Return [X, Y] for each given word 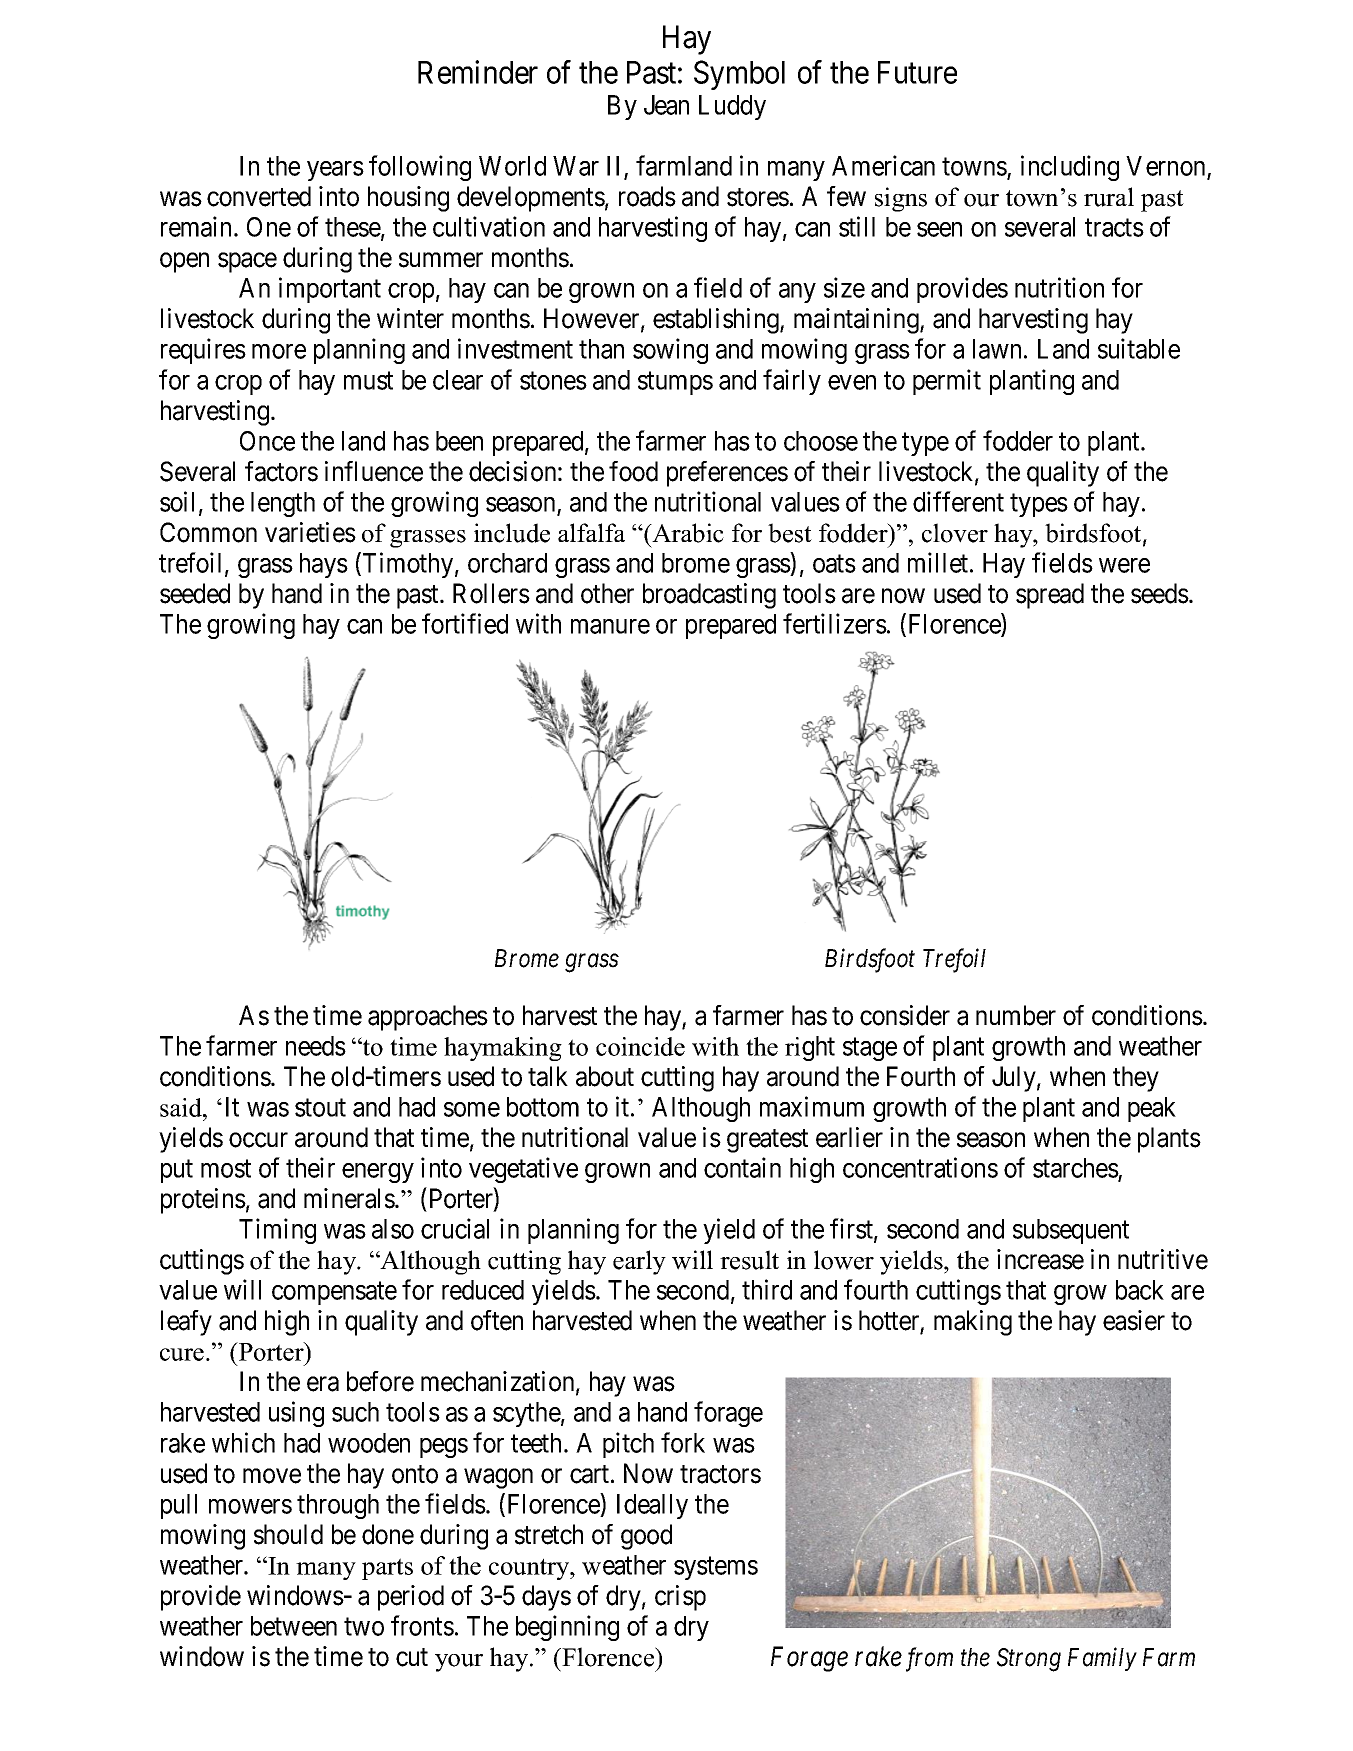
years [335, 171]
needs [316, 1046]
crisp [680, 1598]
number [1016, 1015]
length [283, 504]
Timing [277, 1231]
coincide [640, 1046]
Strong [1029, 1660]
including [1070, 168]
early [639, 1262]
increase [1040, 1259]
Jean [666, 105]
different [958, 501]
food [633, 471]
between [294, 1626]
